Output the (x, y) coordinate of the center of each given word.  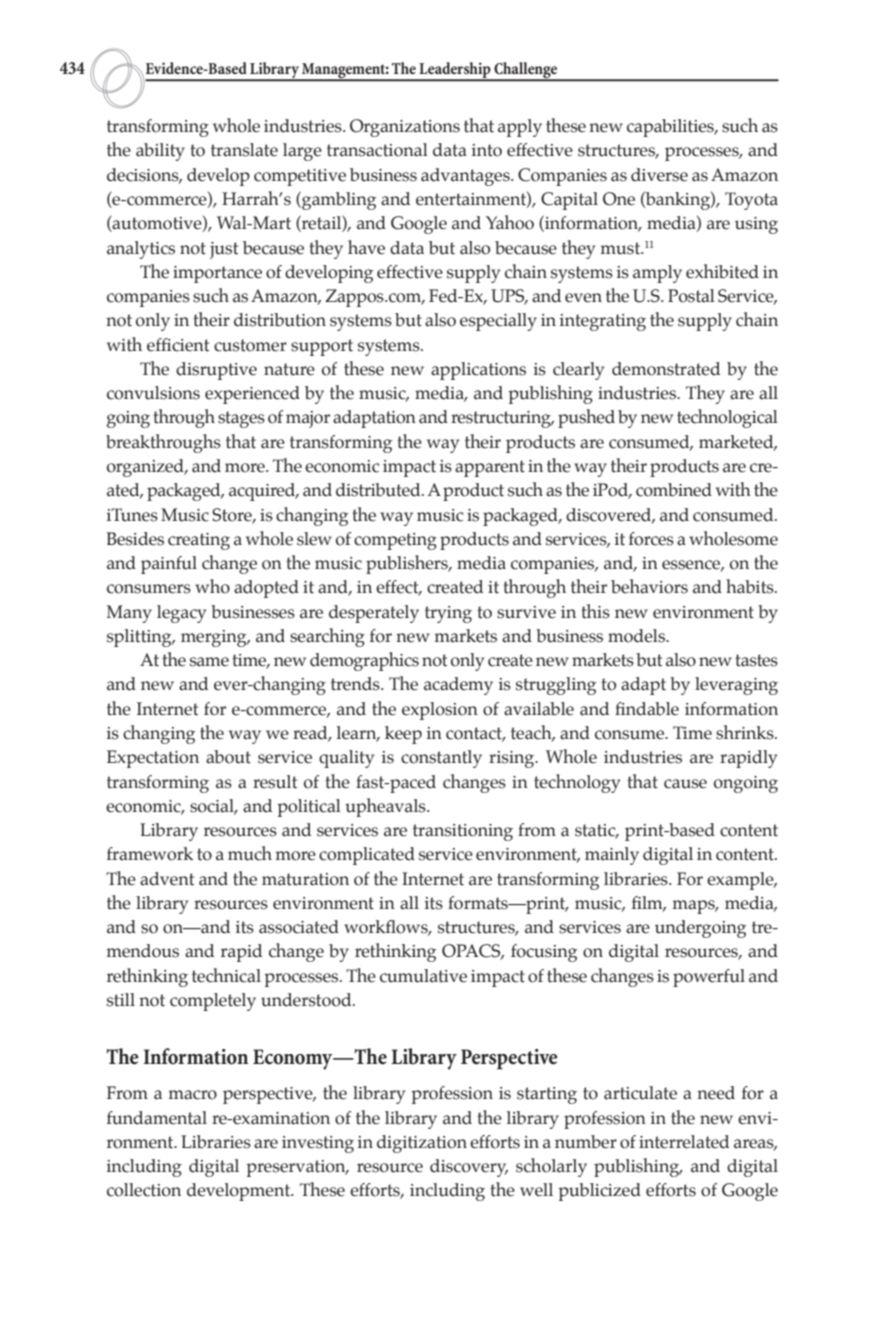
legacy (181, 614)
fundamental (157, 1118)
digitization (422, 1144)
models (637, 636)
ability (160, 152)
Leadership (455, 71)
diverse (659, 175)
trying (448, 614)
